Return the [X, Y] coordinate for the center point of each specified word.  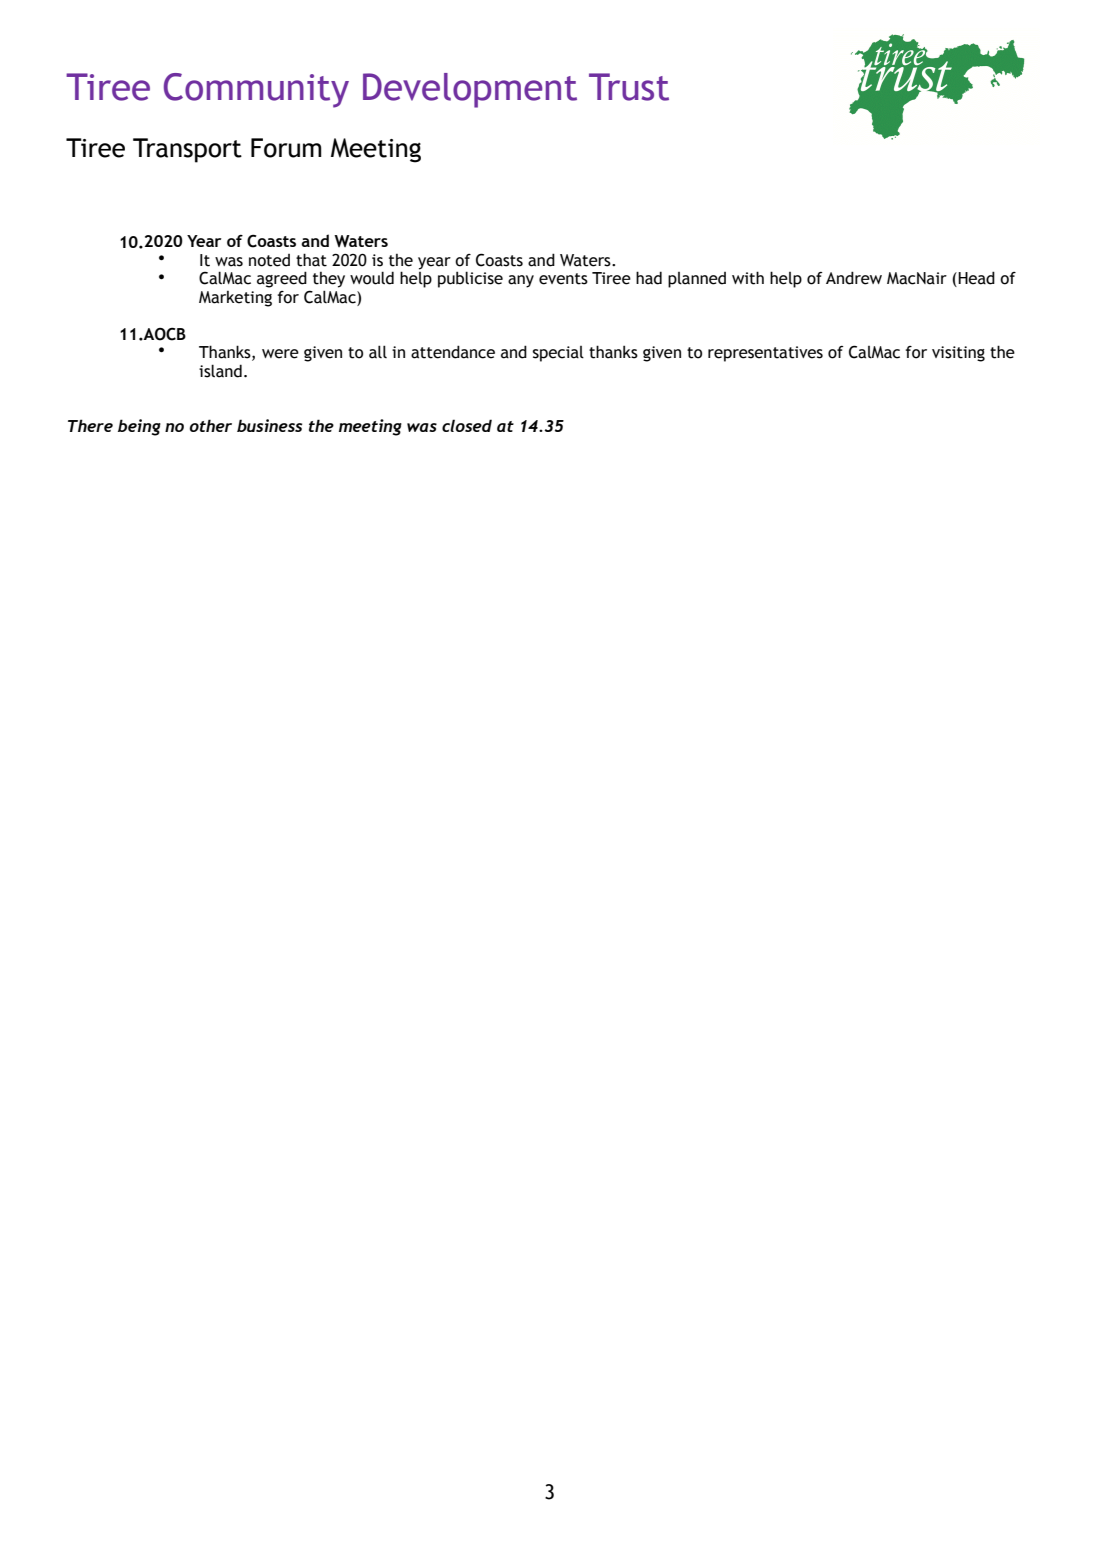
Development [470, 90]
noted [269, 260]
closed [467, 425]
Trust [629, 87]
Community [256, 90]
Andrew [854, 278]
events [563, 279]
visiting [958, 354]
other [210, 425]
